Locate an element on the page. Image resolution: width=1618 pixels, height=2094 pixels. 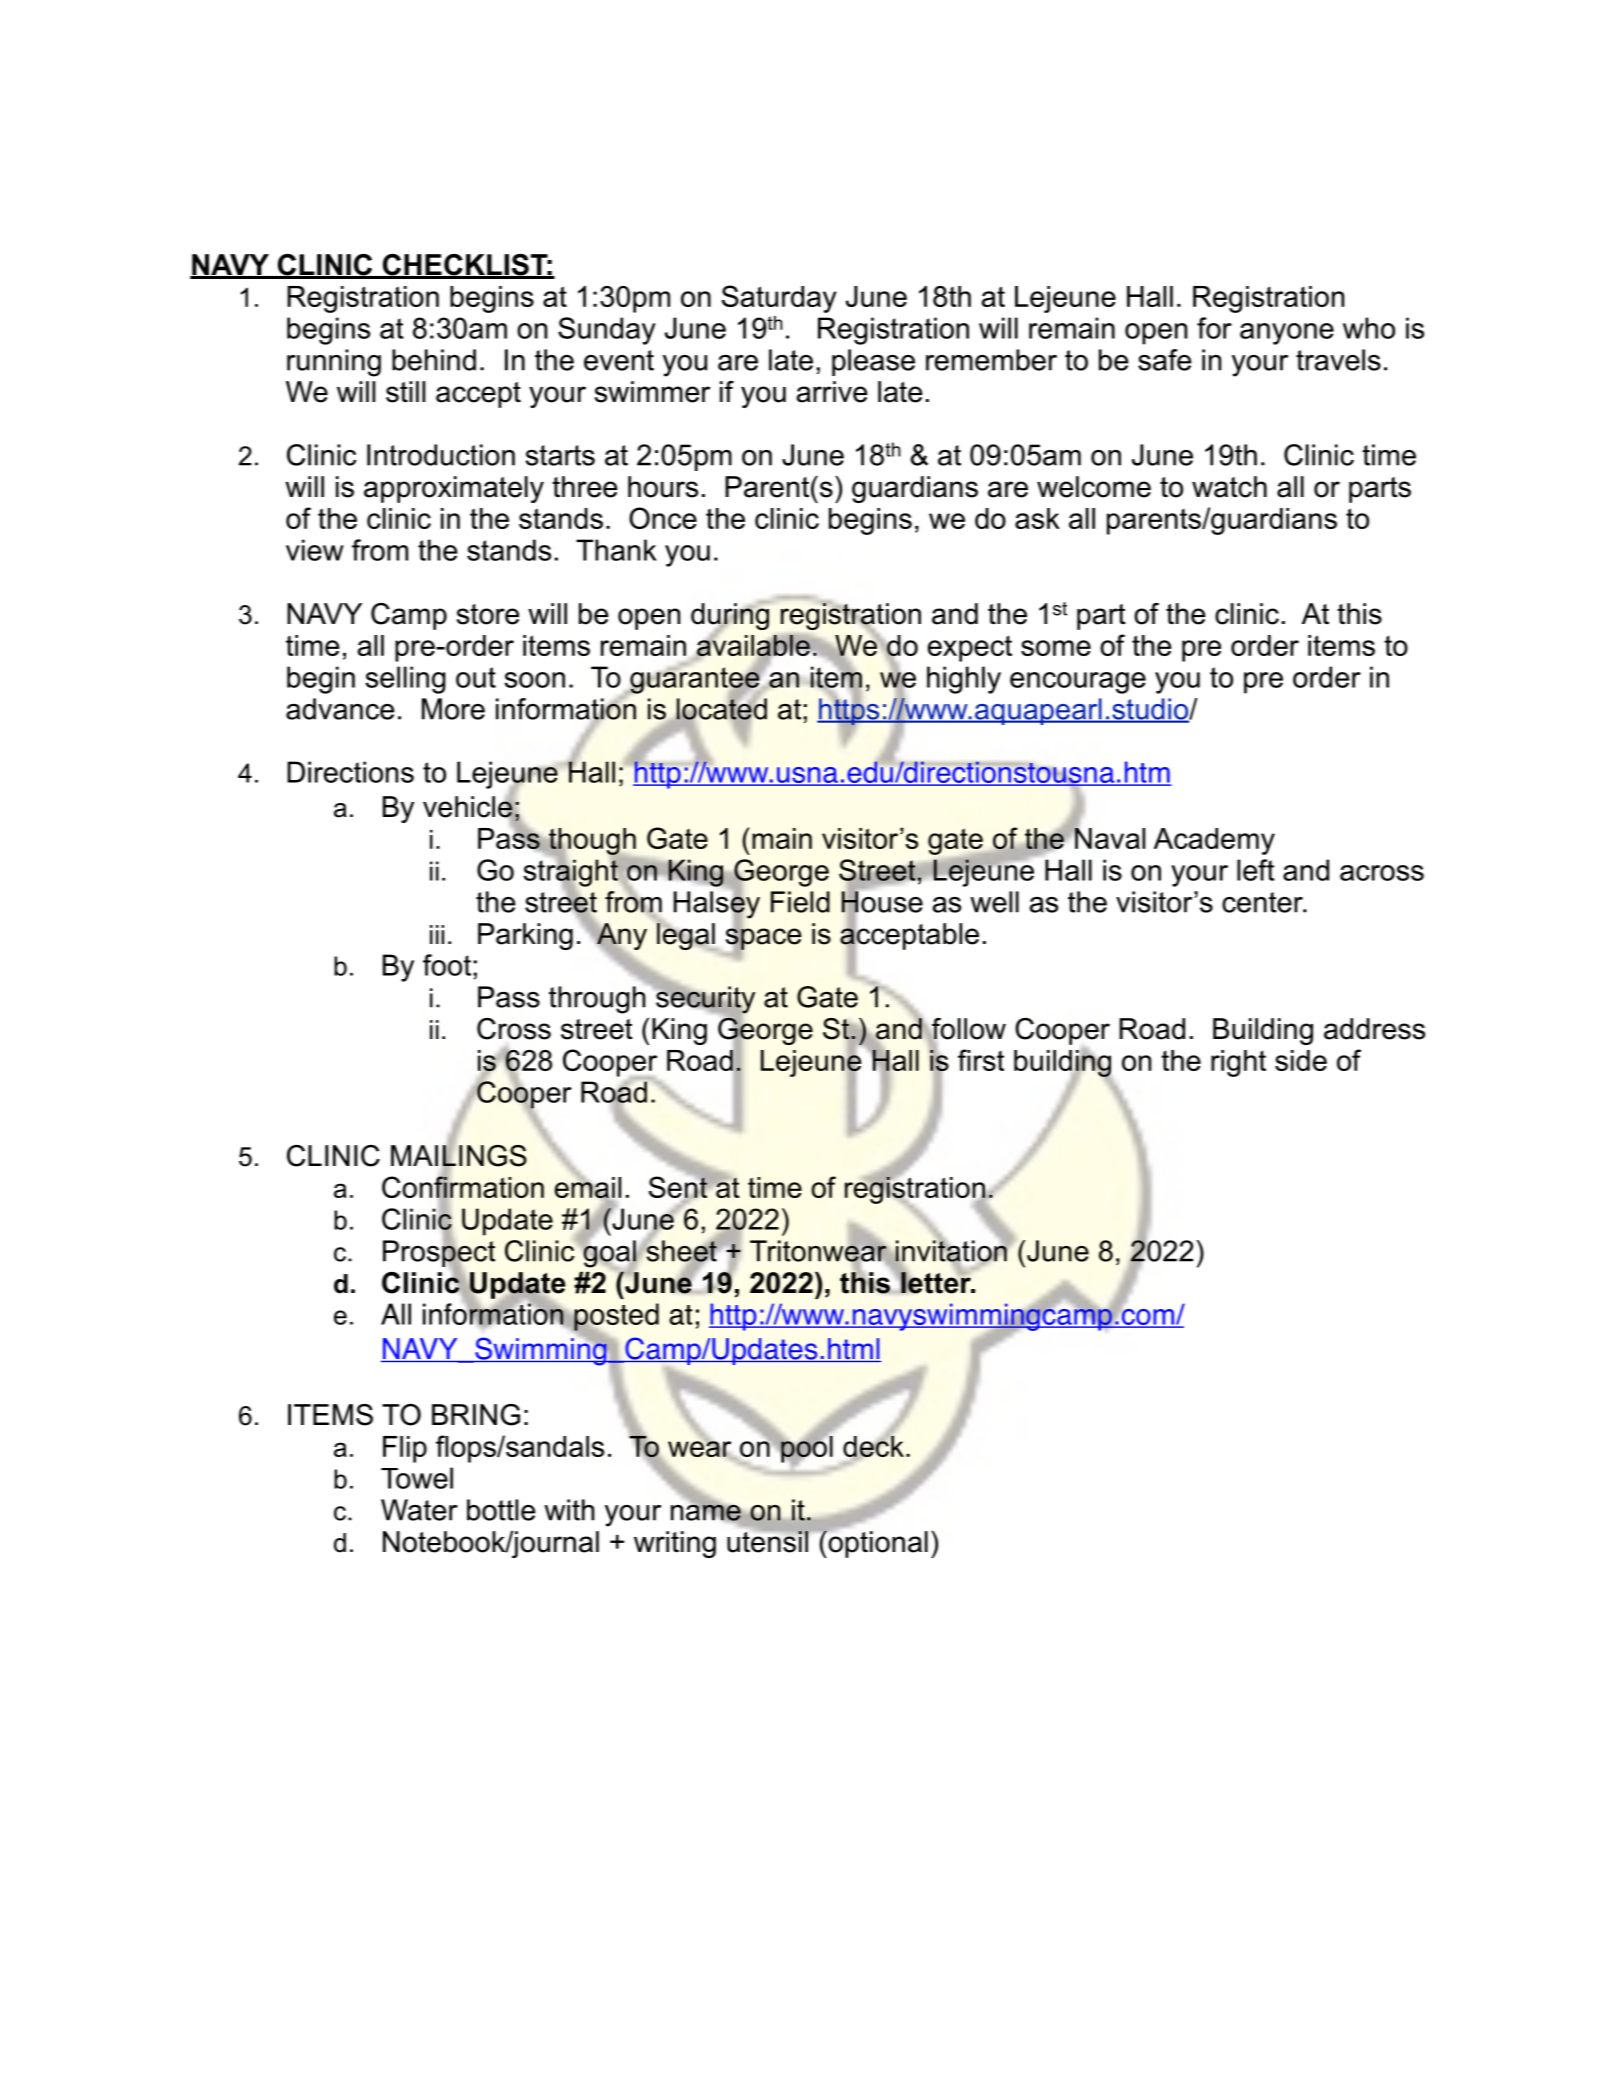
please is located at coordinates (873, 362).
